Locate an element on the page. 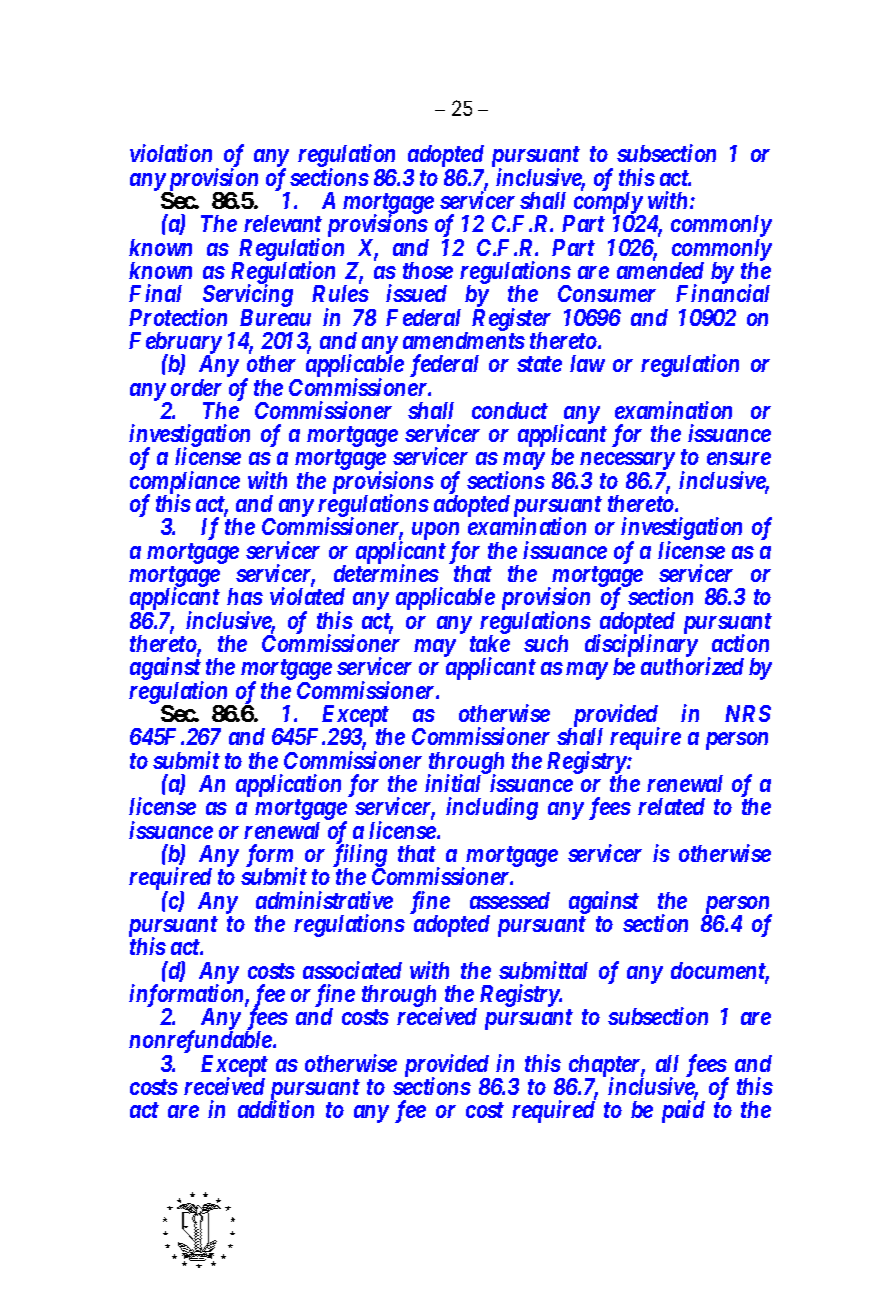 Image resolution: width=896 pixels, height=1316 pixels. order is located at coordinates (196, 387).
